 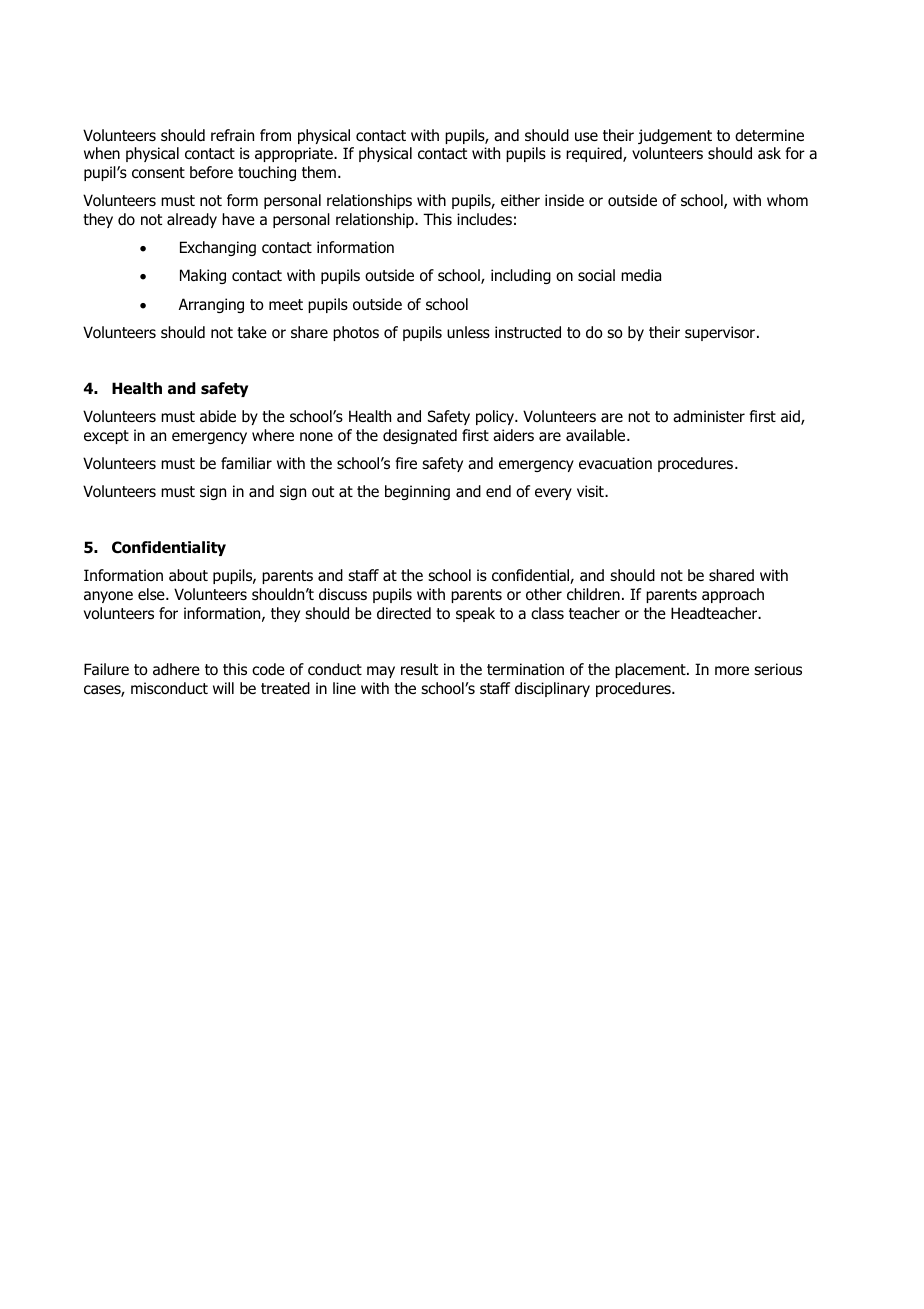 What do you see at coordinates (468, 332) in the image?
I see `unless` at bounding box center [468, 332].
